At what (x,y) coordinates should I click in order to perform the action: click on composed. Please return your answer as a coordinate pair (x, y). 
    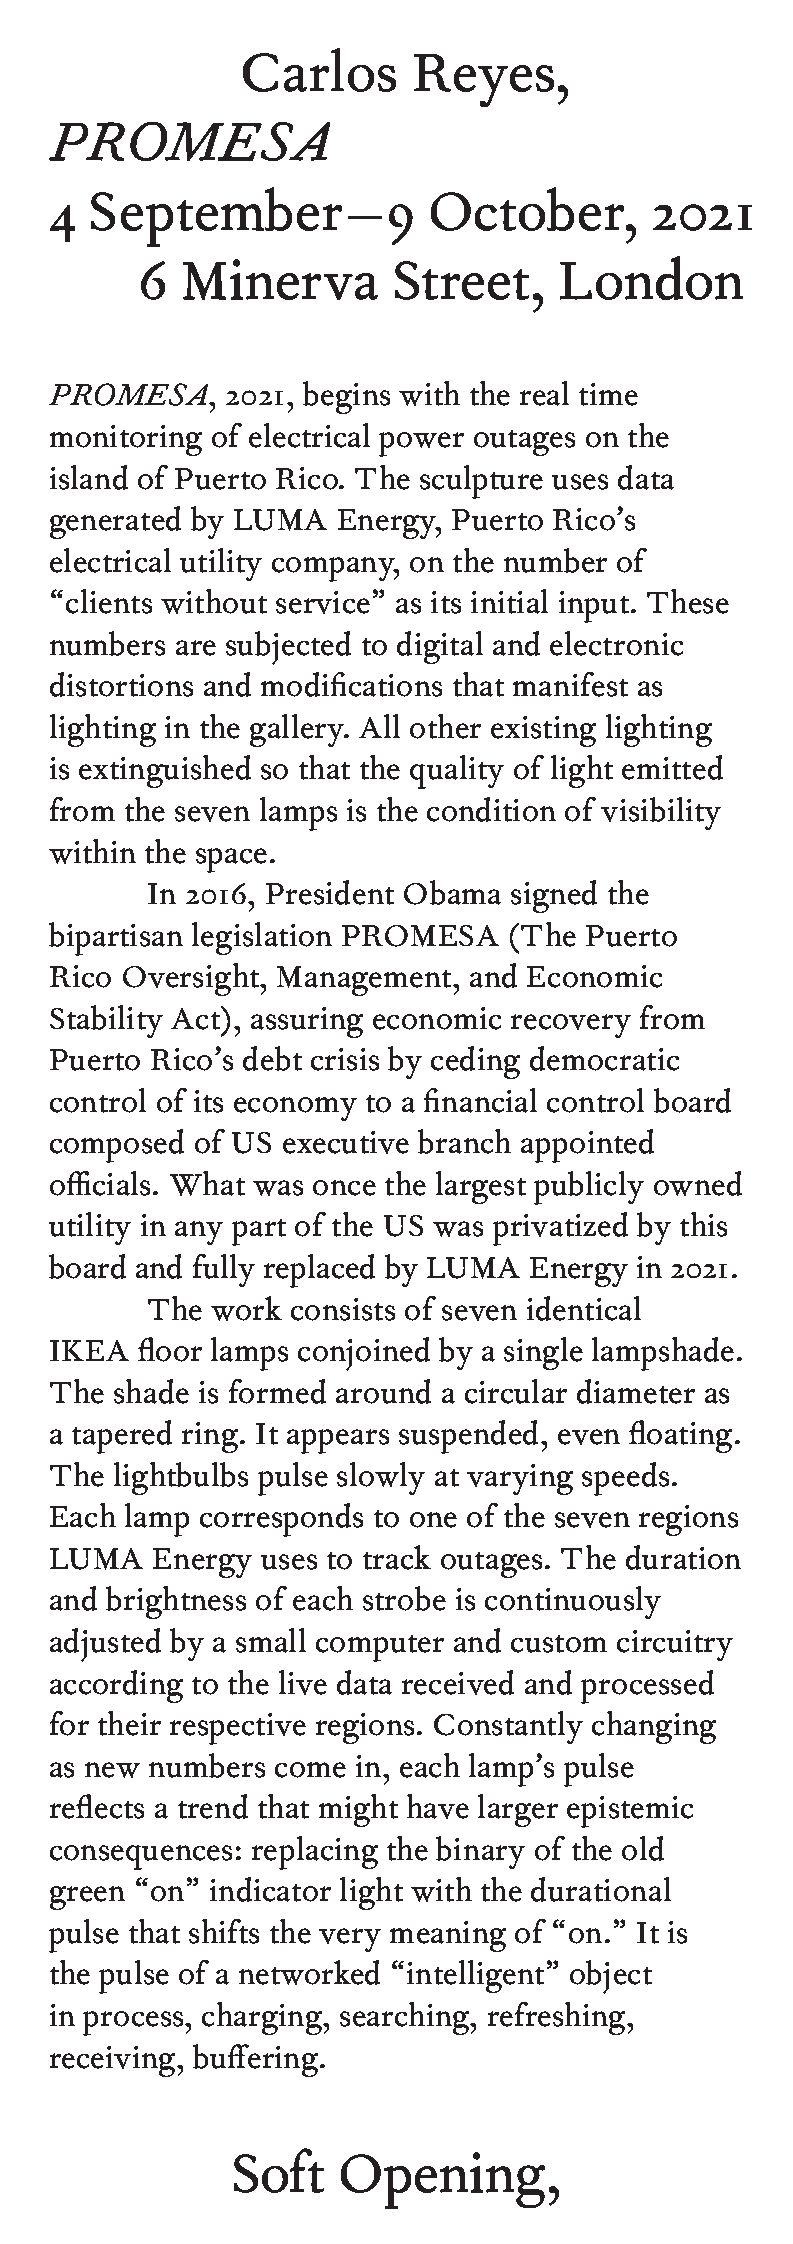
    Looking at the image, I should click on (117, 1146).
